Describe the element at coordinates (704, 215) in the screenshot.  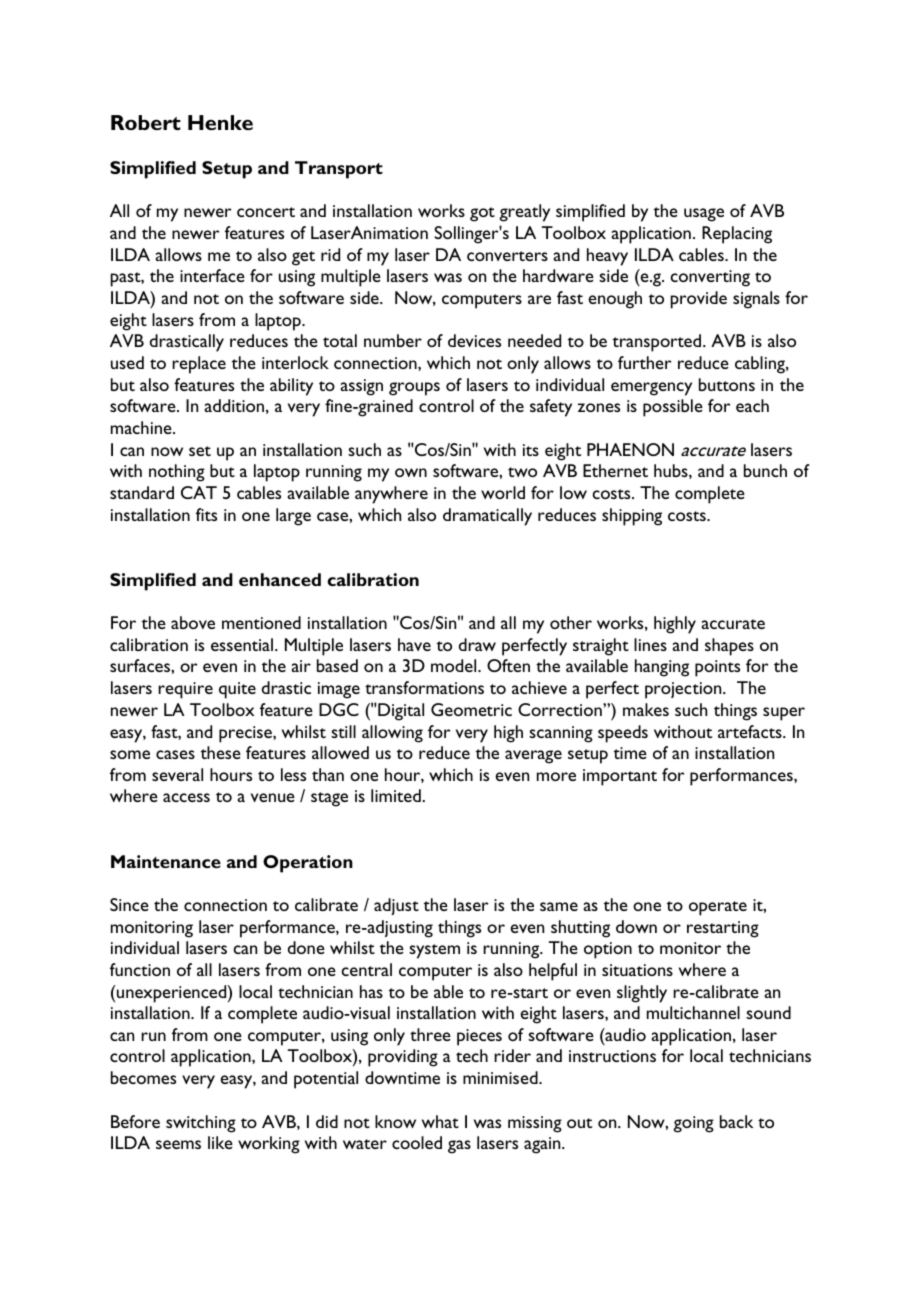
I see `usage` at that location.
